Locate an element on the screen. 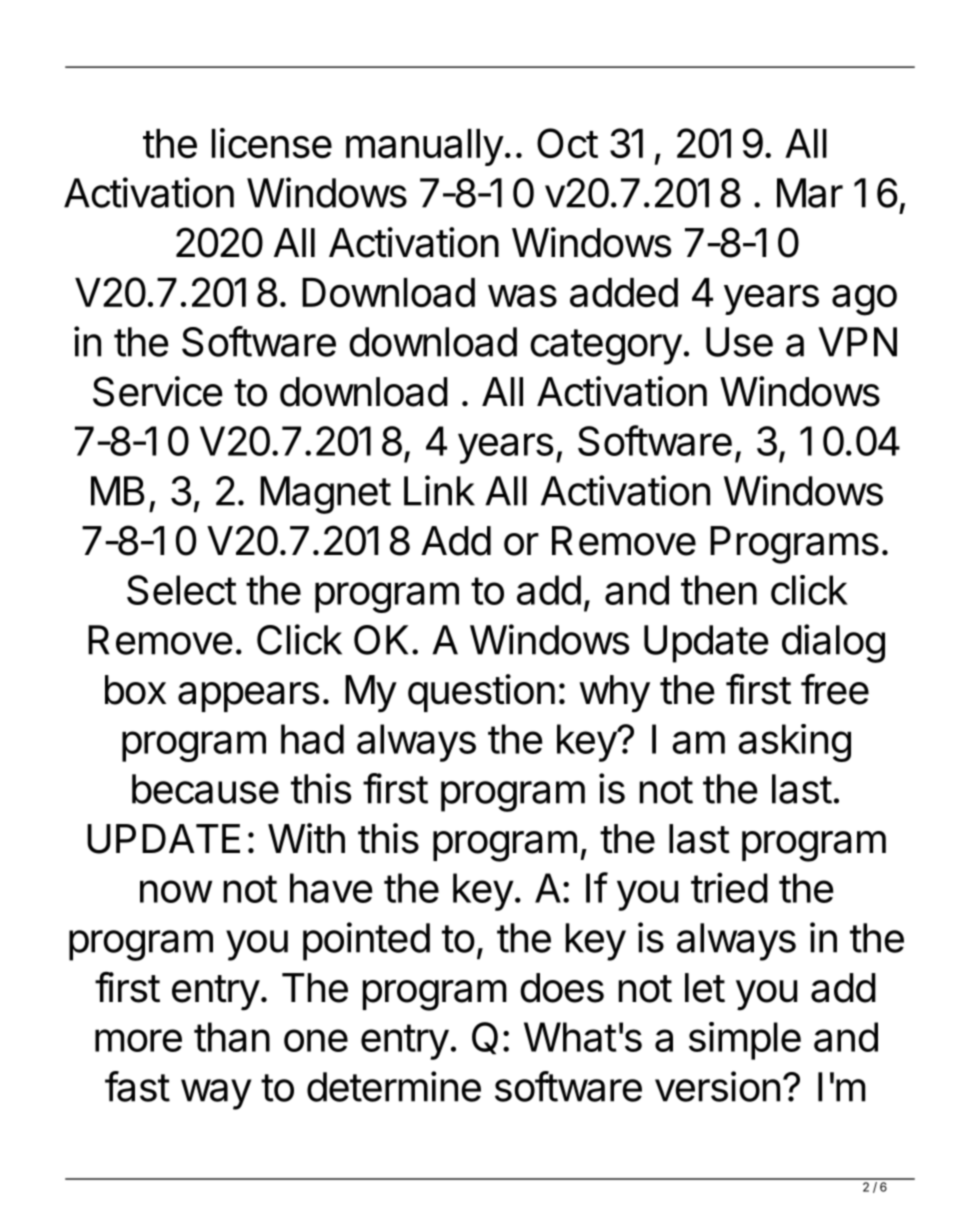 The image size is (980, 1223). have is located at coordinates (331, 888).
